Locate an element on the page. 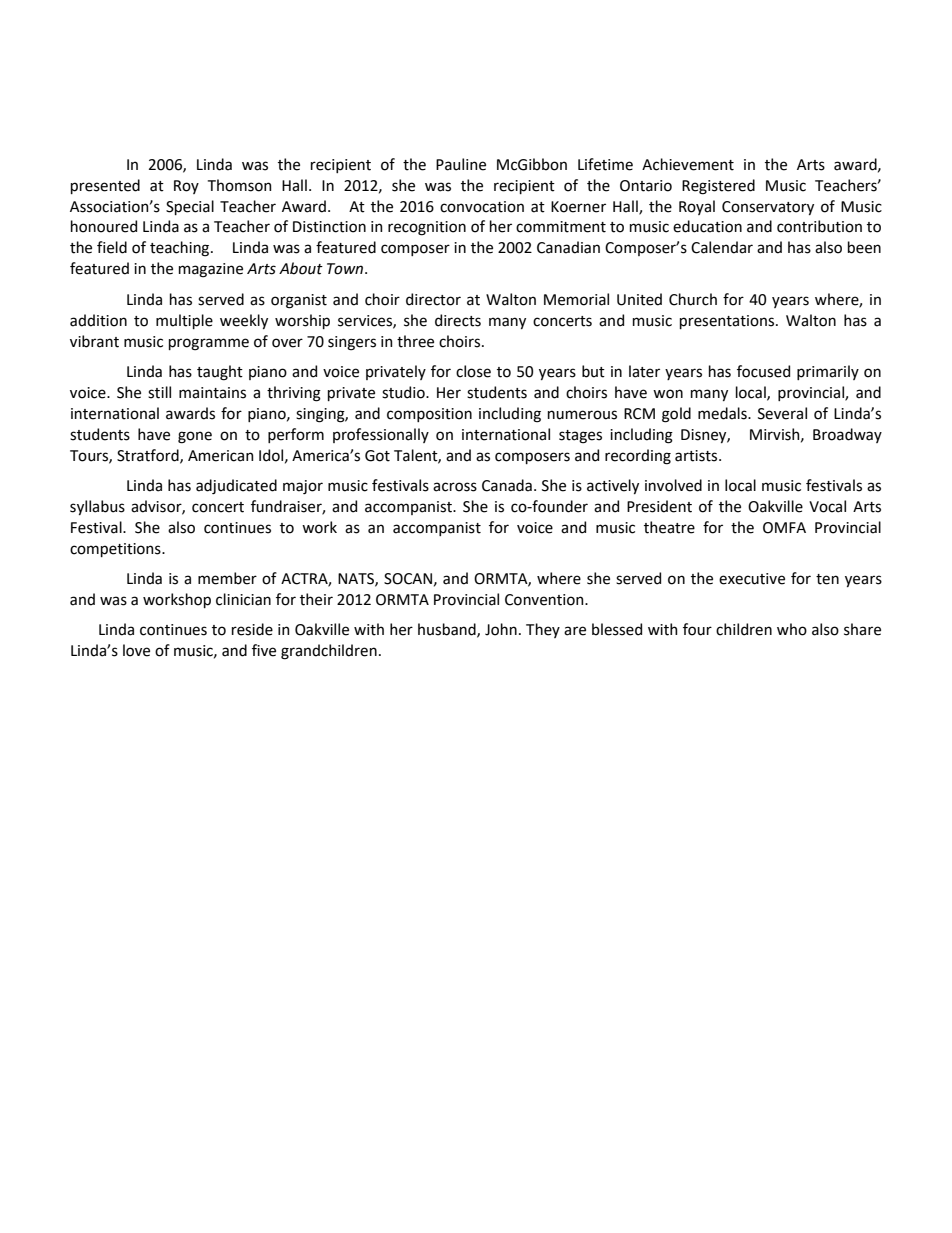 The height and width of the image is (1233, 952). Pauline is located at coordinates (461, 164).
